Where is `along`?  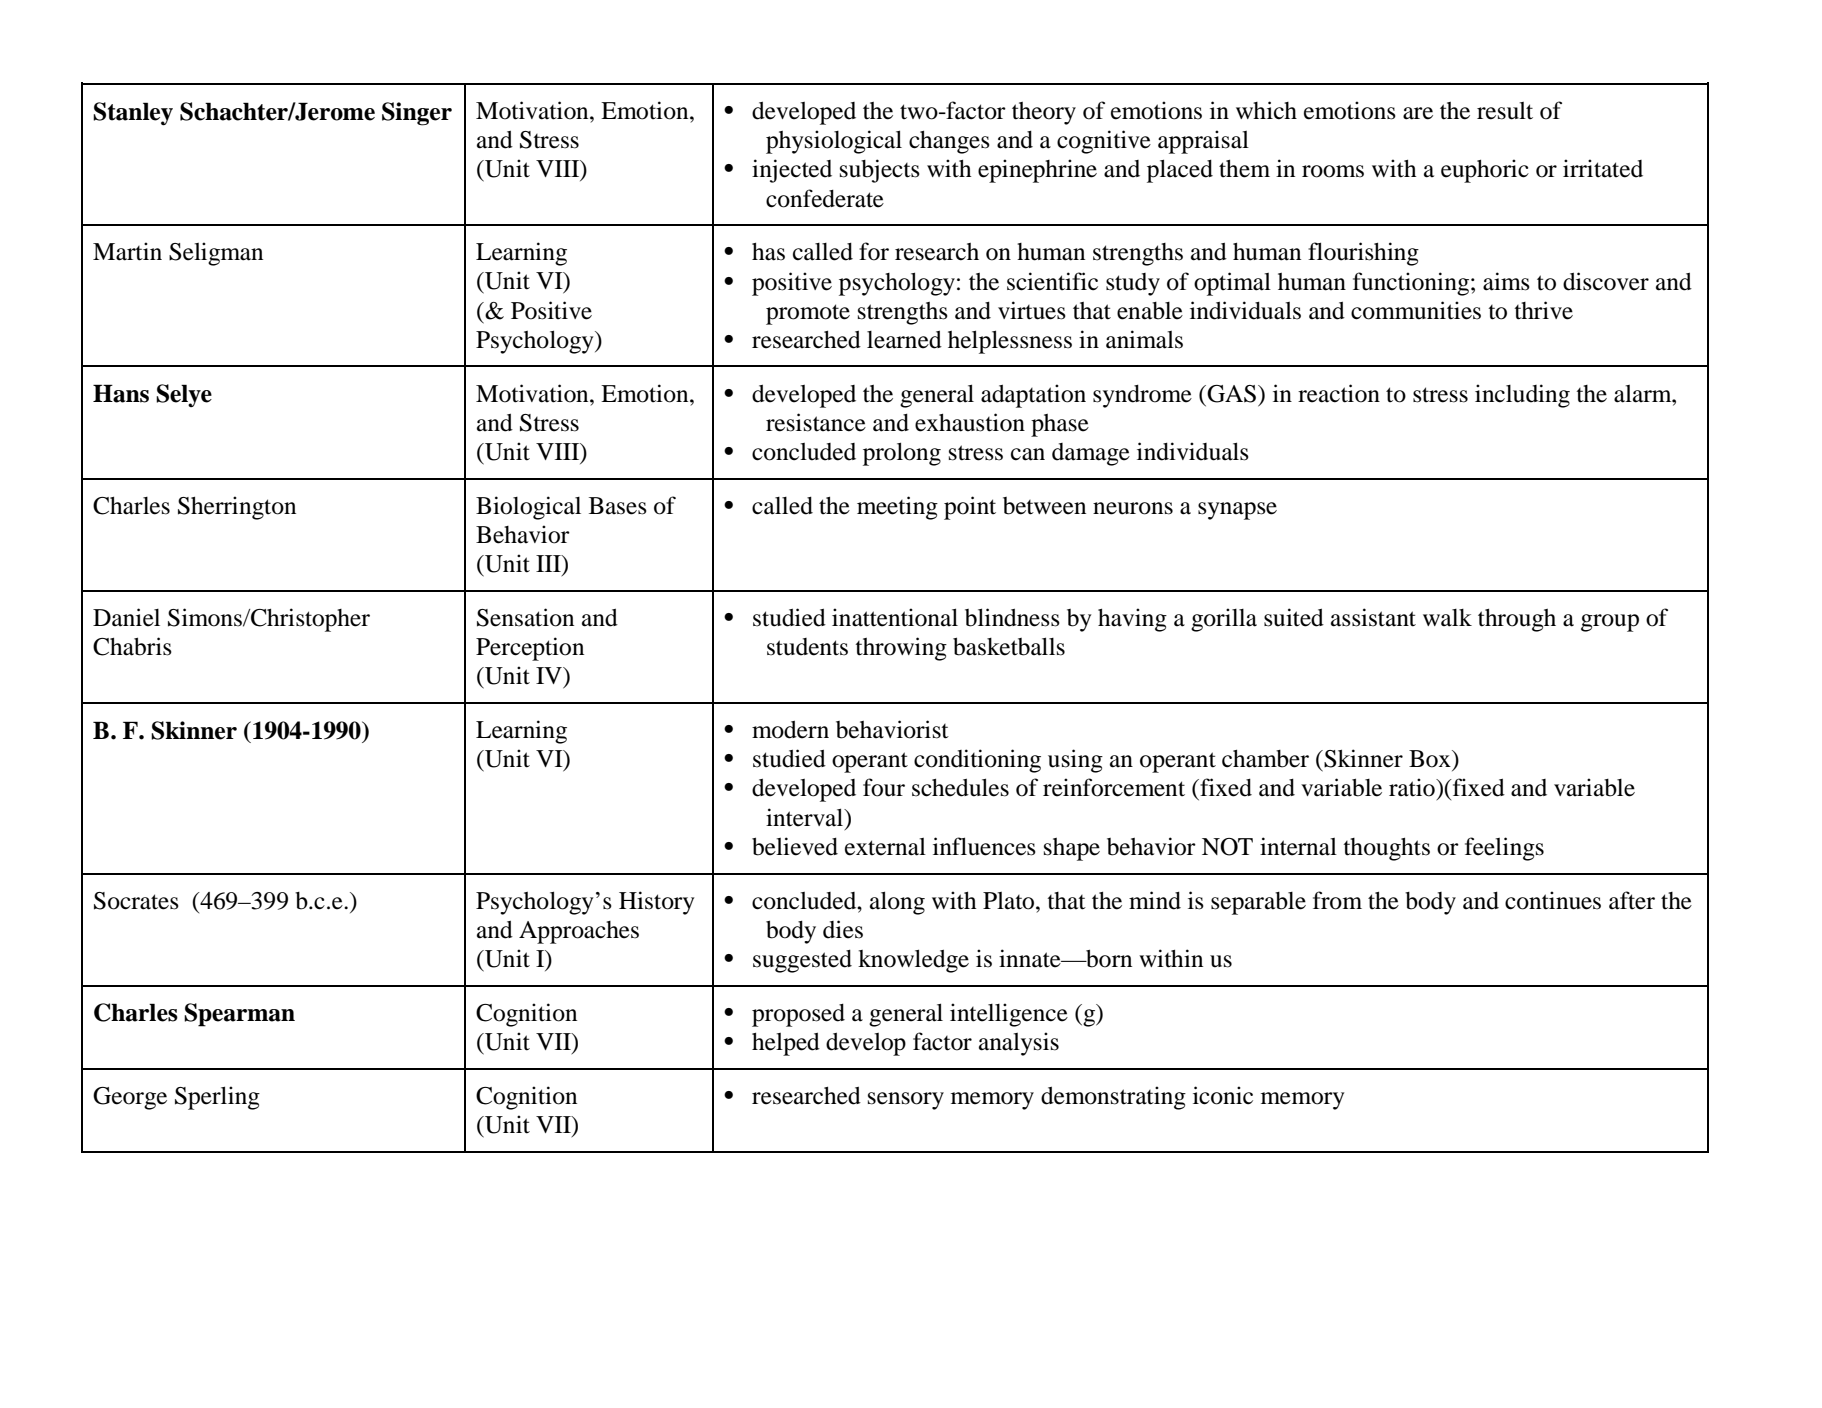
along is located at coordinates (897, 903).
